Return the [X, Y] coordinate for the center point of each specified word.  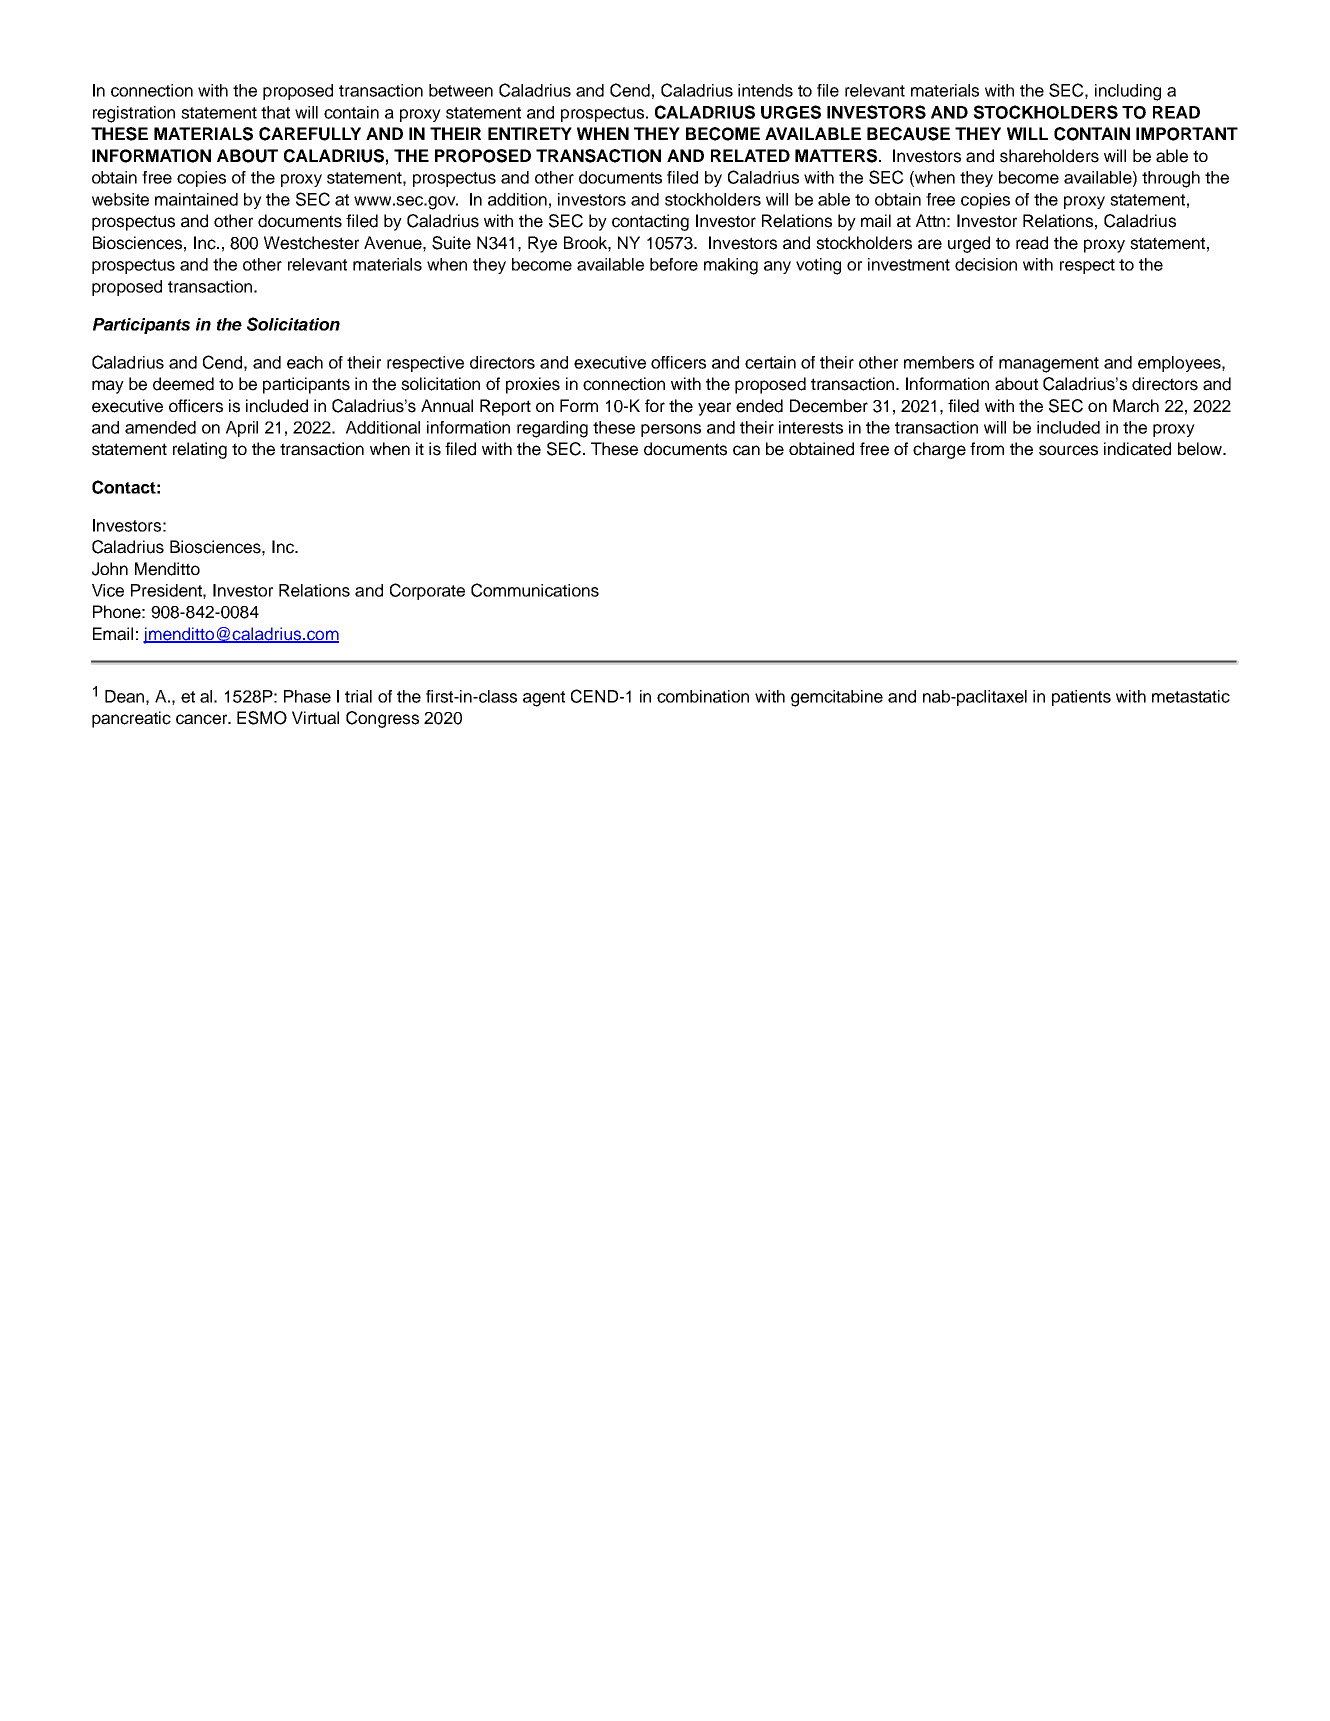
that [275, 112]
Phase [307, 696]
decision [986, 264]
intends [765, 90]
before [674, 264]
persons [671, 430]
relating [200, 450]
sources [1068, 450]
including [1128, 92]
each [305, 362]
